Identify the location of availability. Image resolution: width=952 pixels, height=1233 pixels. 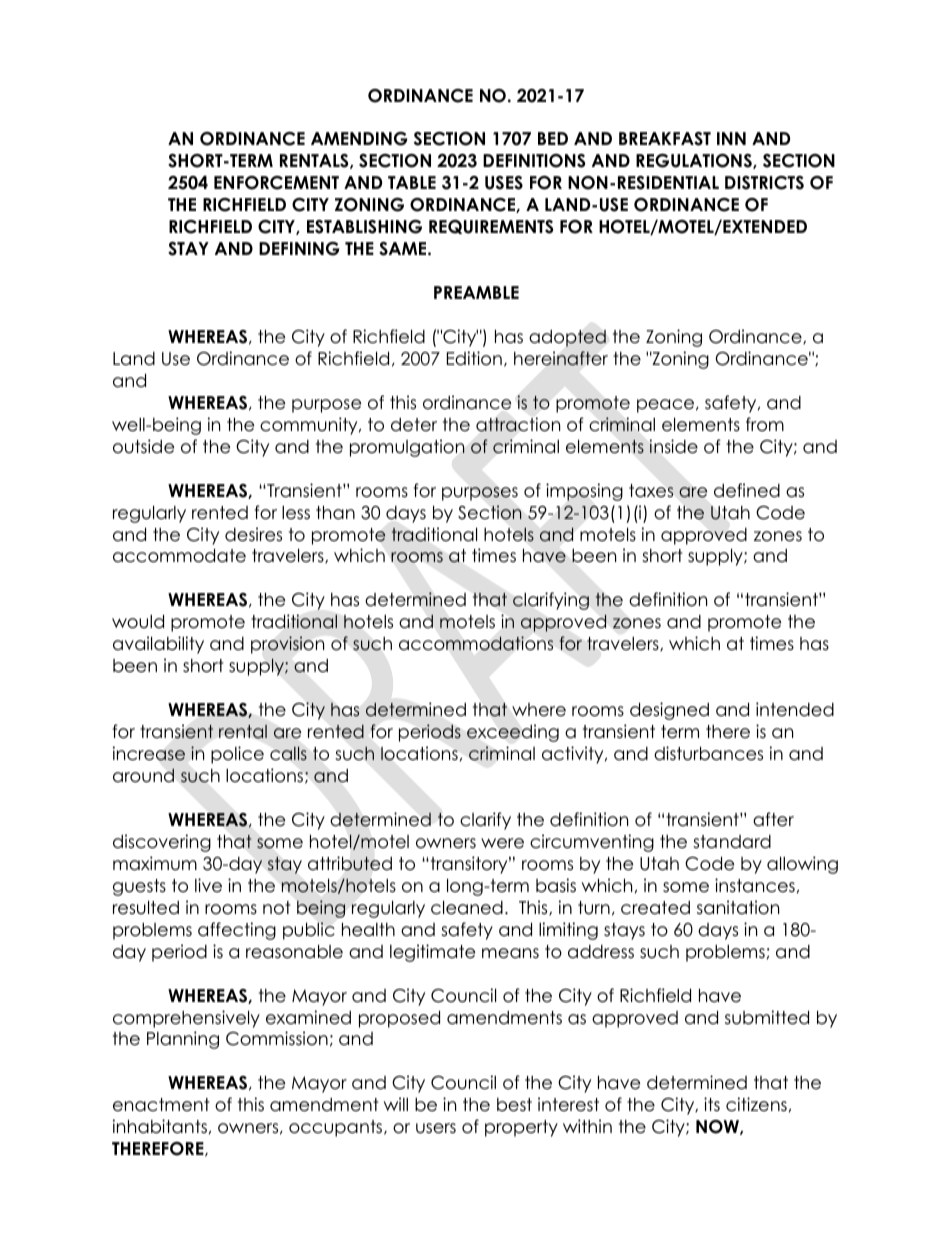
(158, 645).
